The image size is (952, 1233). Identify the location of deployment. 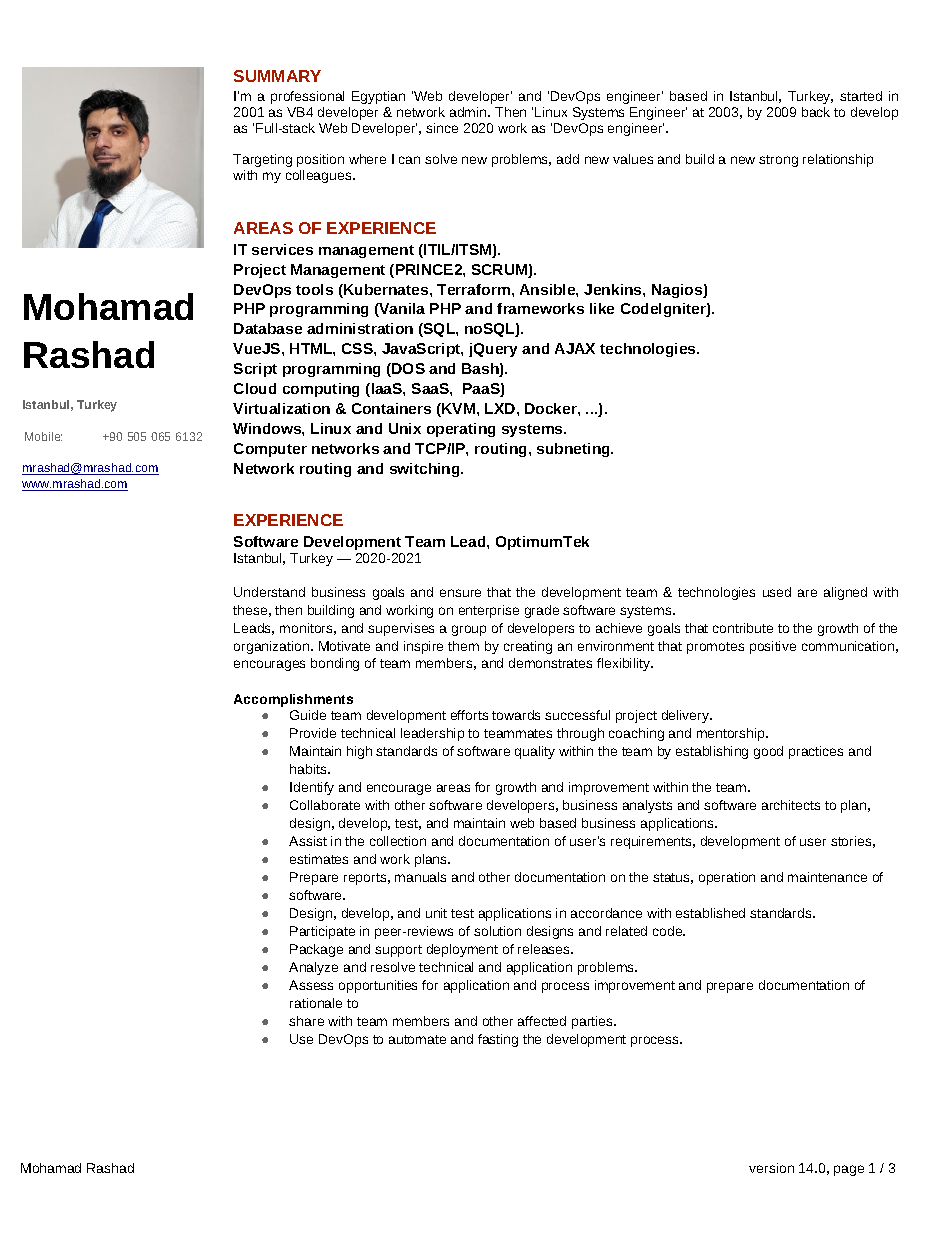
(462, 950).
